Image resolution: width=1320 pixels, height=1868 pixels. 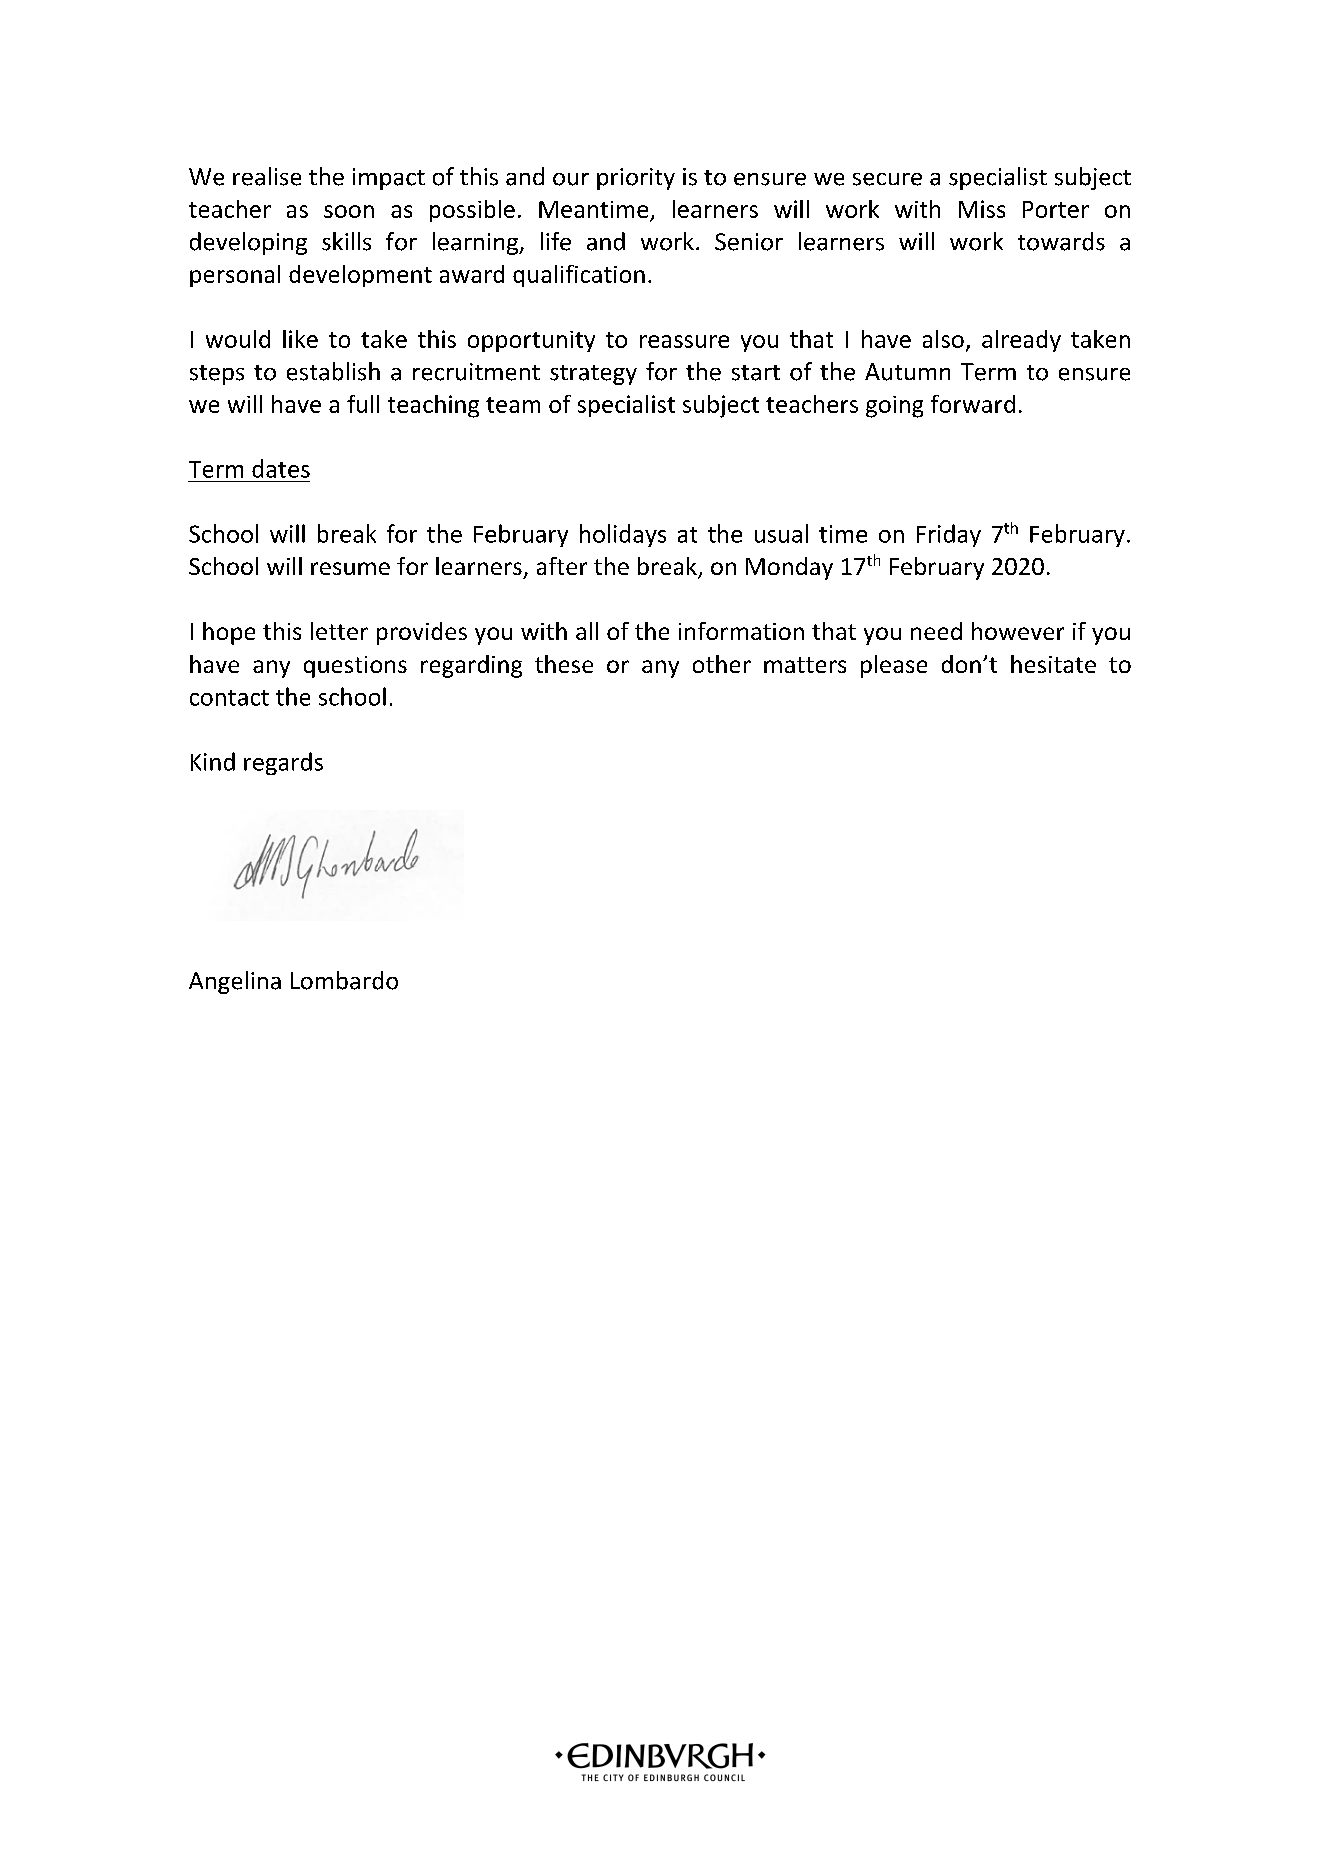 What do you see at coordinates (982, 209) in the page?
I see `Miss` at bounding box center [982, 209].
